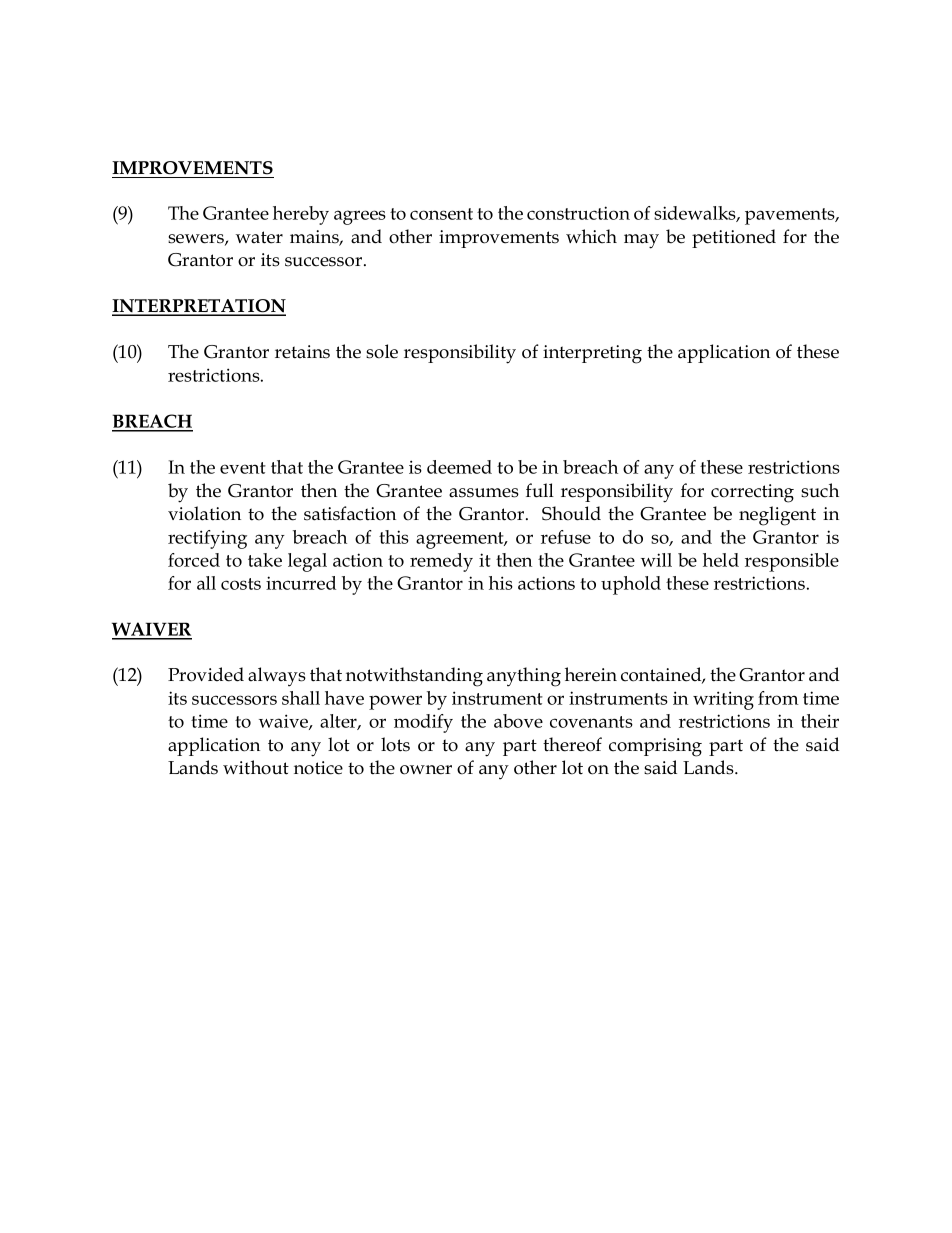 The width and height of the page is (952, 1233). Describe the element at coordinates (592, 354) in the page. I see `interpreting` at that location.
